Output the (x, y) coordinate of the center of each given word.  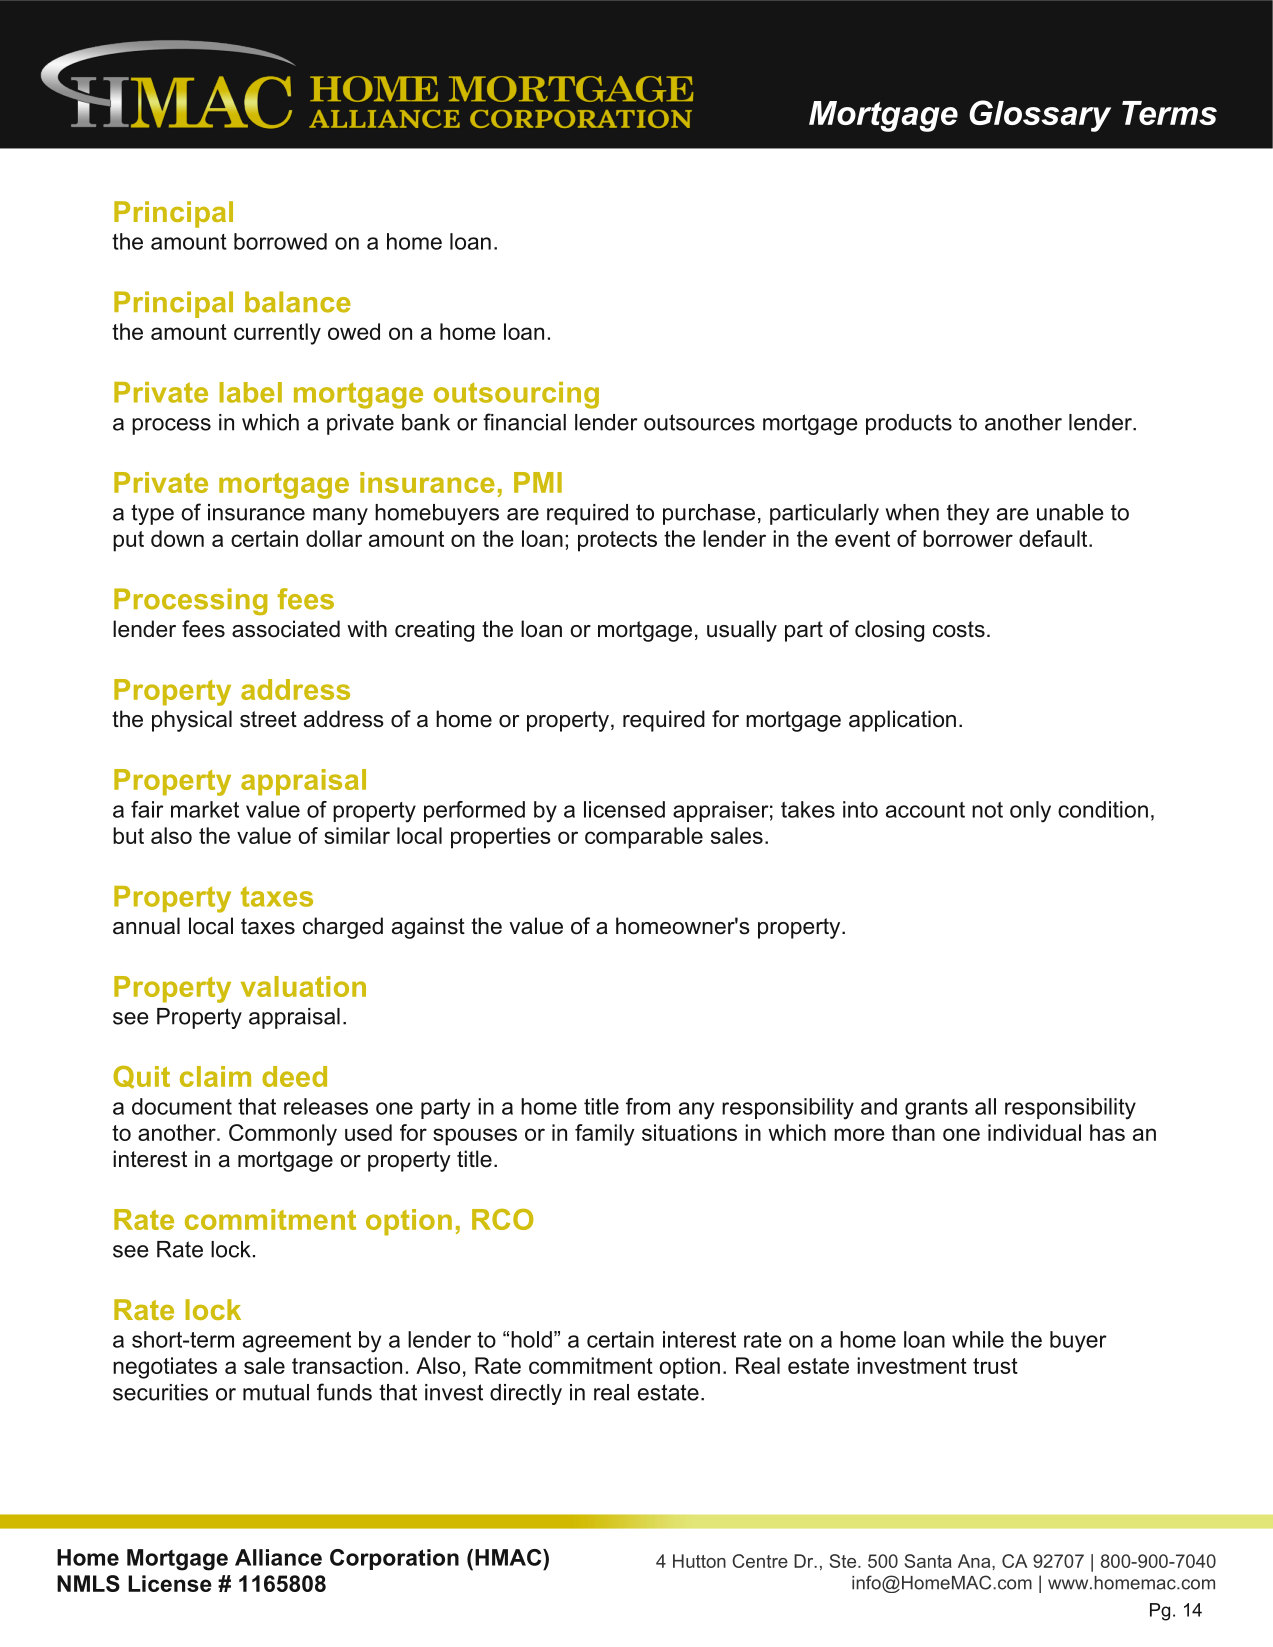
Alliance (278, 1557)
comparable (644, 838)
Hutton (699, 1561)
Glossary (1040, 116)
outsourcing (516, 395)
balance (298, 302)
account (925, 810)
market (205, 809)
